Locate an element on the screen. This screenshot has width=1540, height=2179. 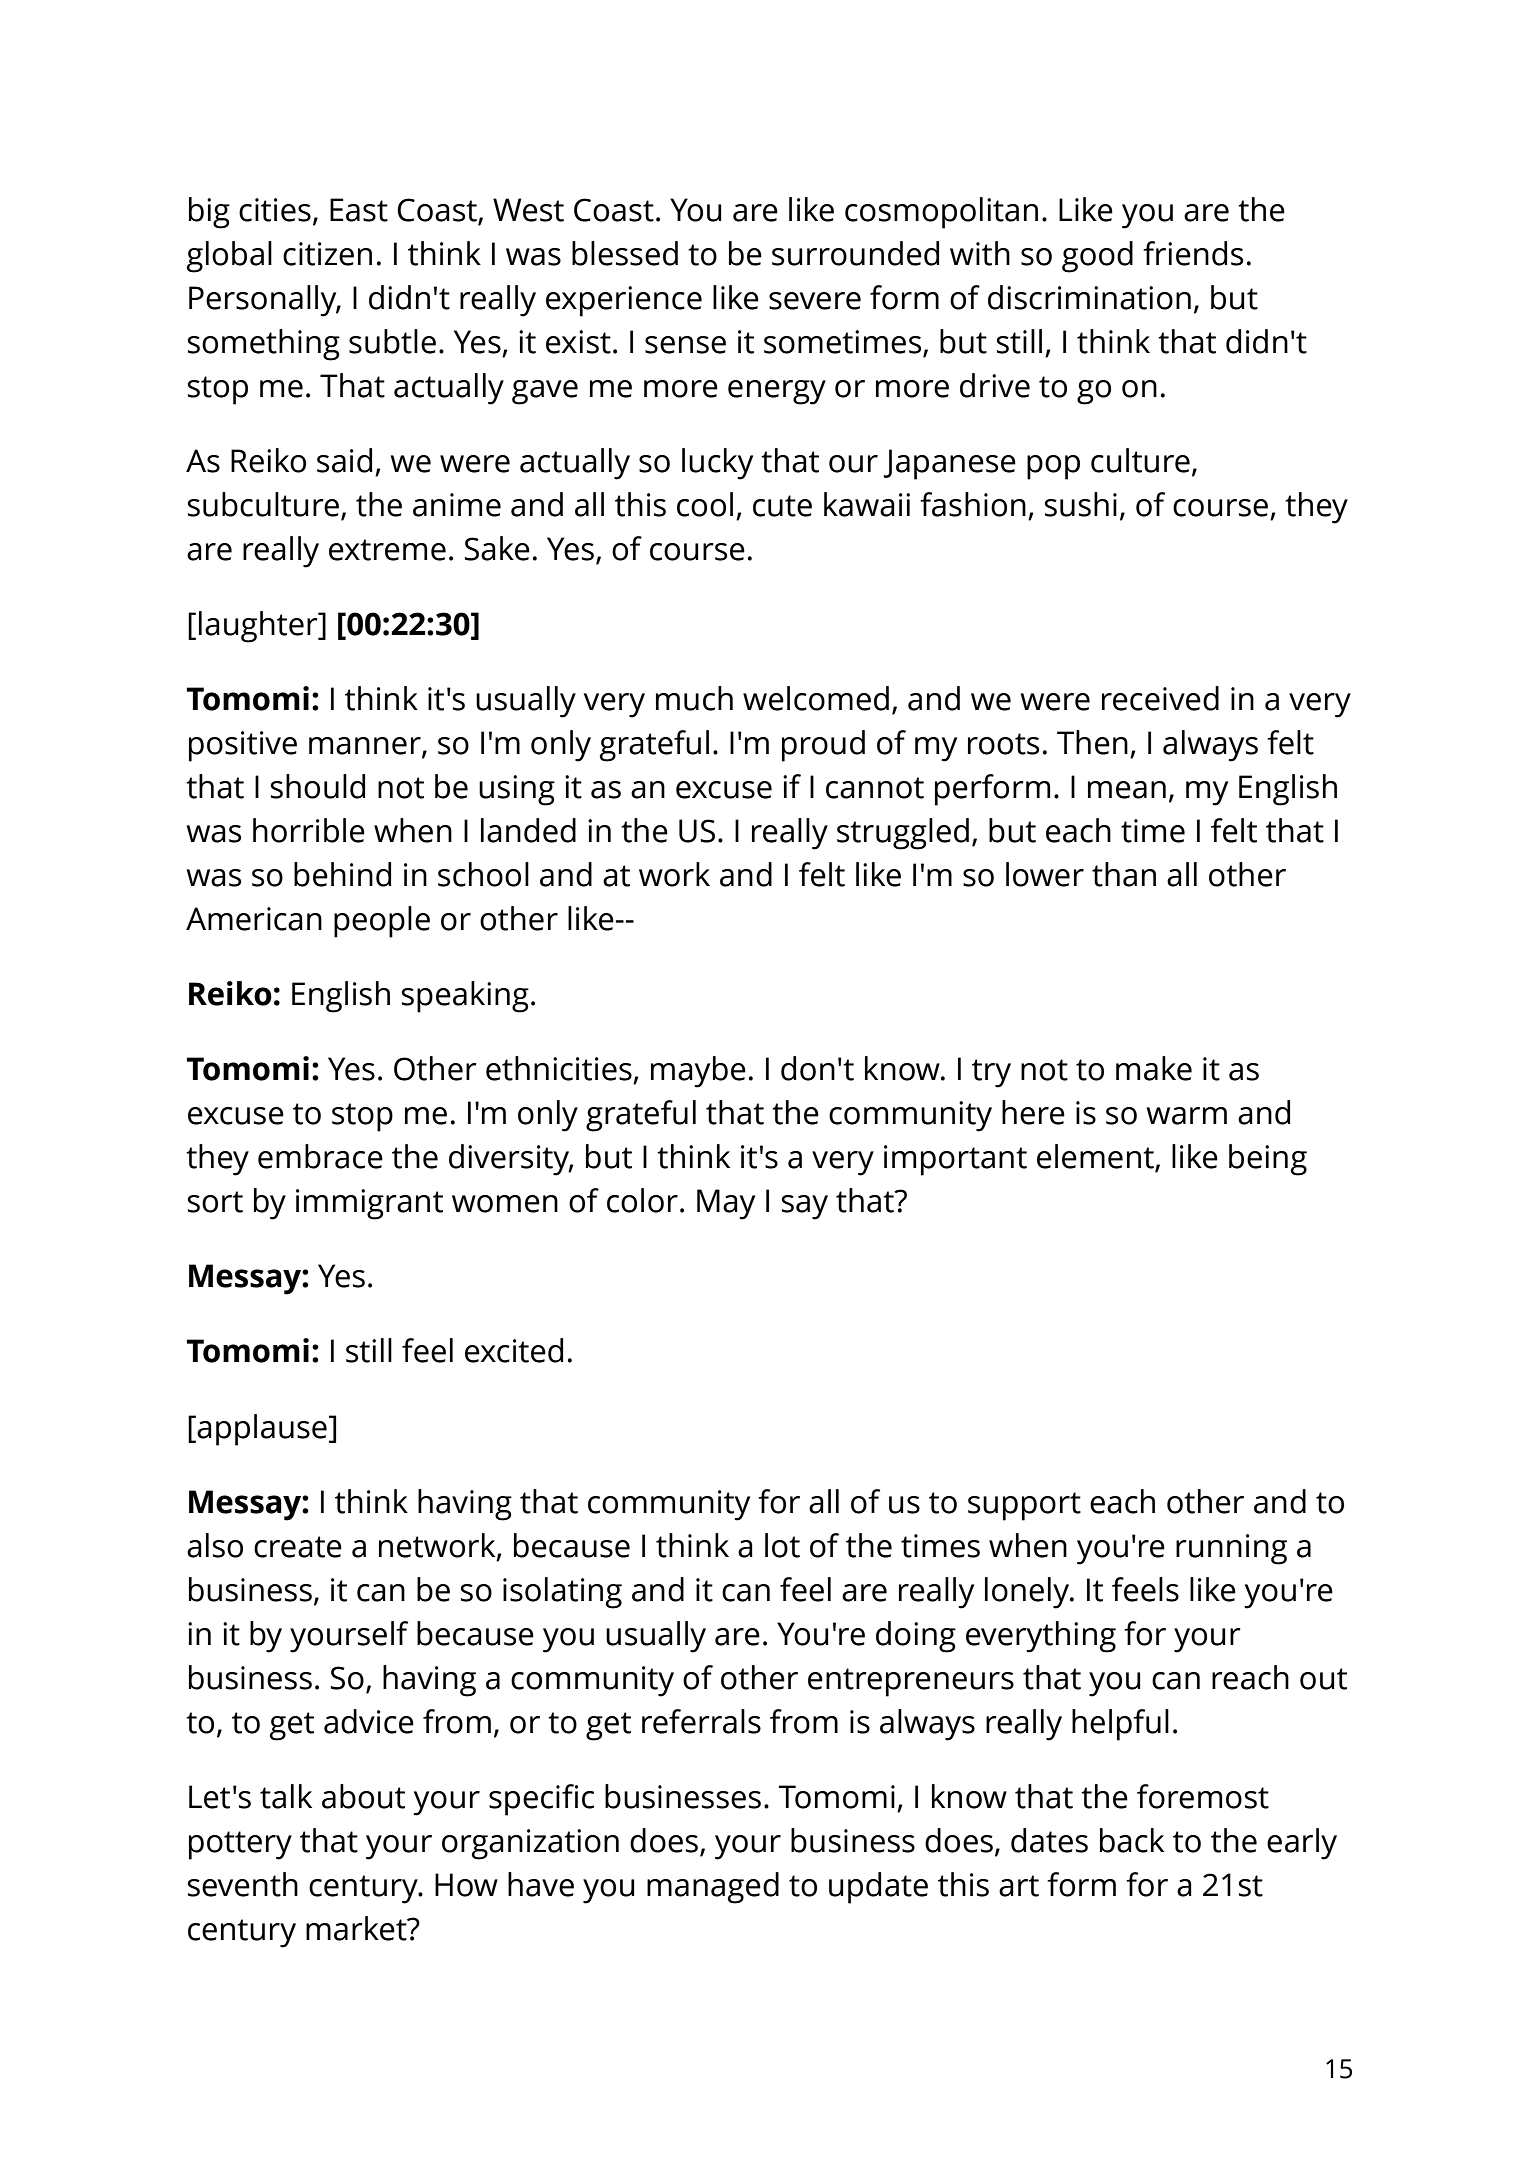
make is located at coordinates (1154, 1068).
